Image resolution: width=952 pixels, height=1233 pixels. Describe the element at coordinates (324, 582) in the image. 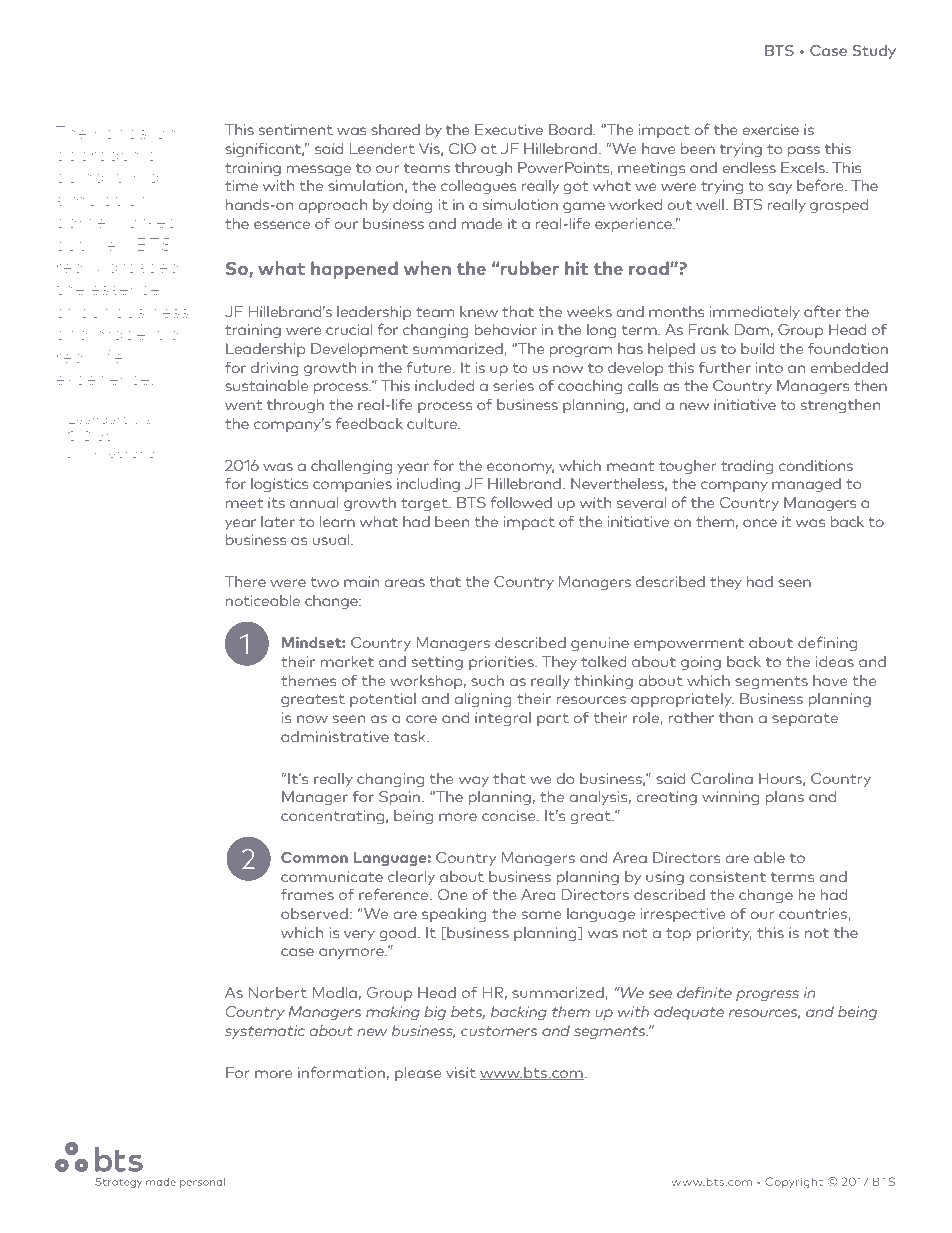

I see `two` at that location.
